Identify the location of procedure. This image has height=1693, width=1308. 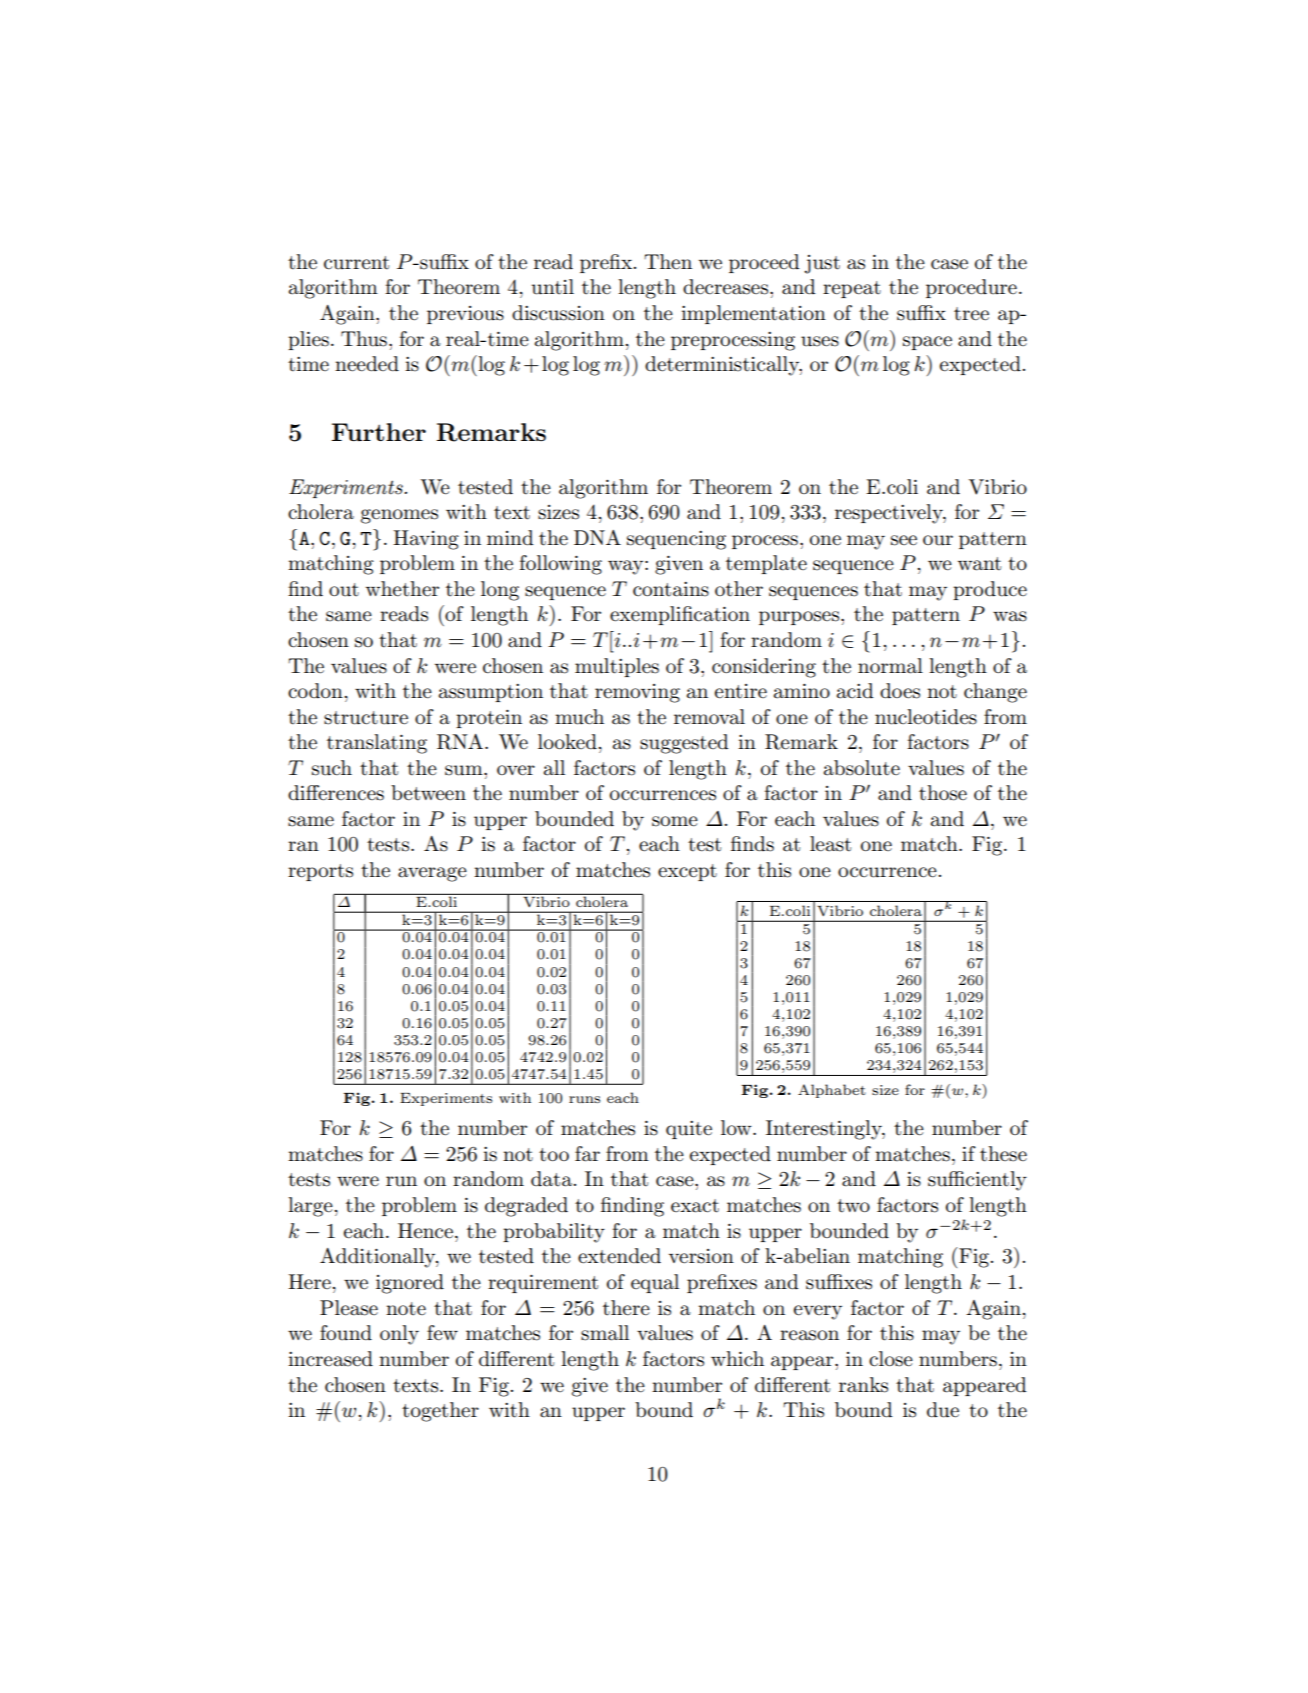
(971, 288).
